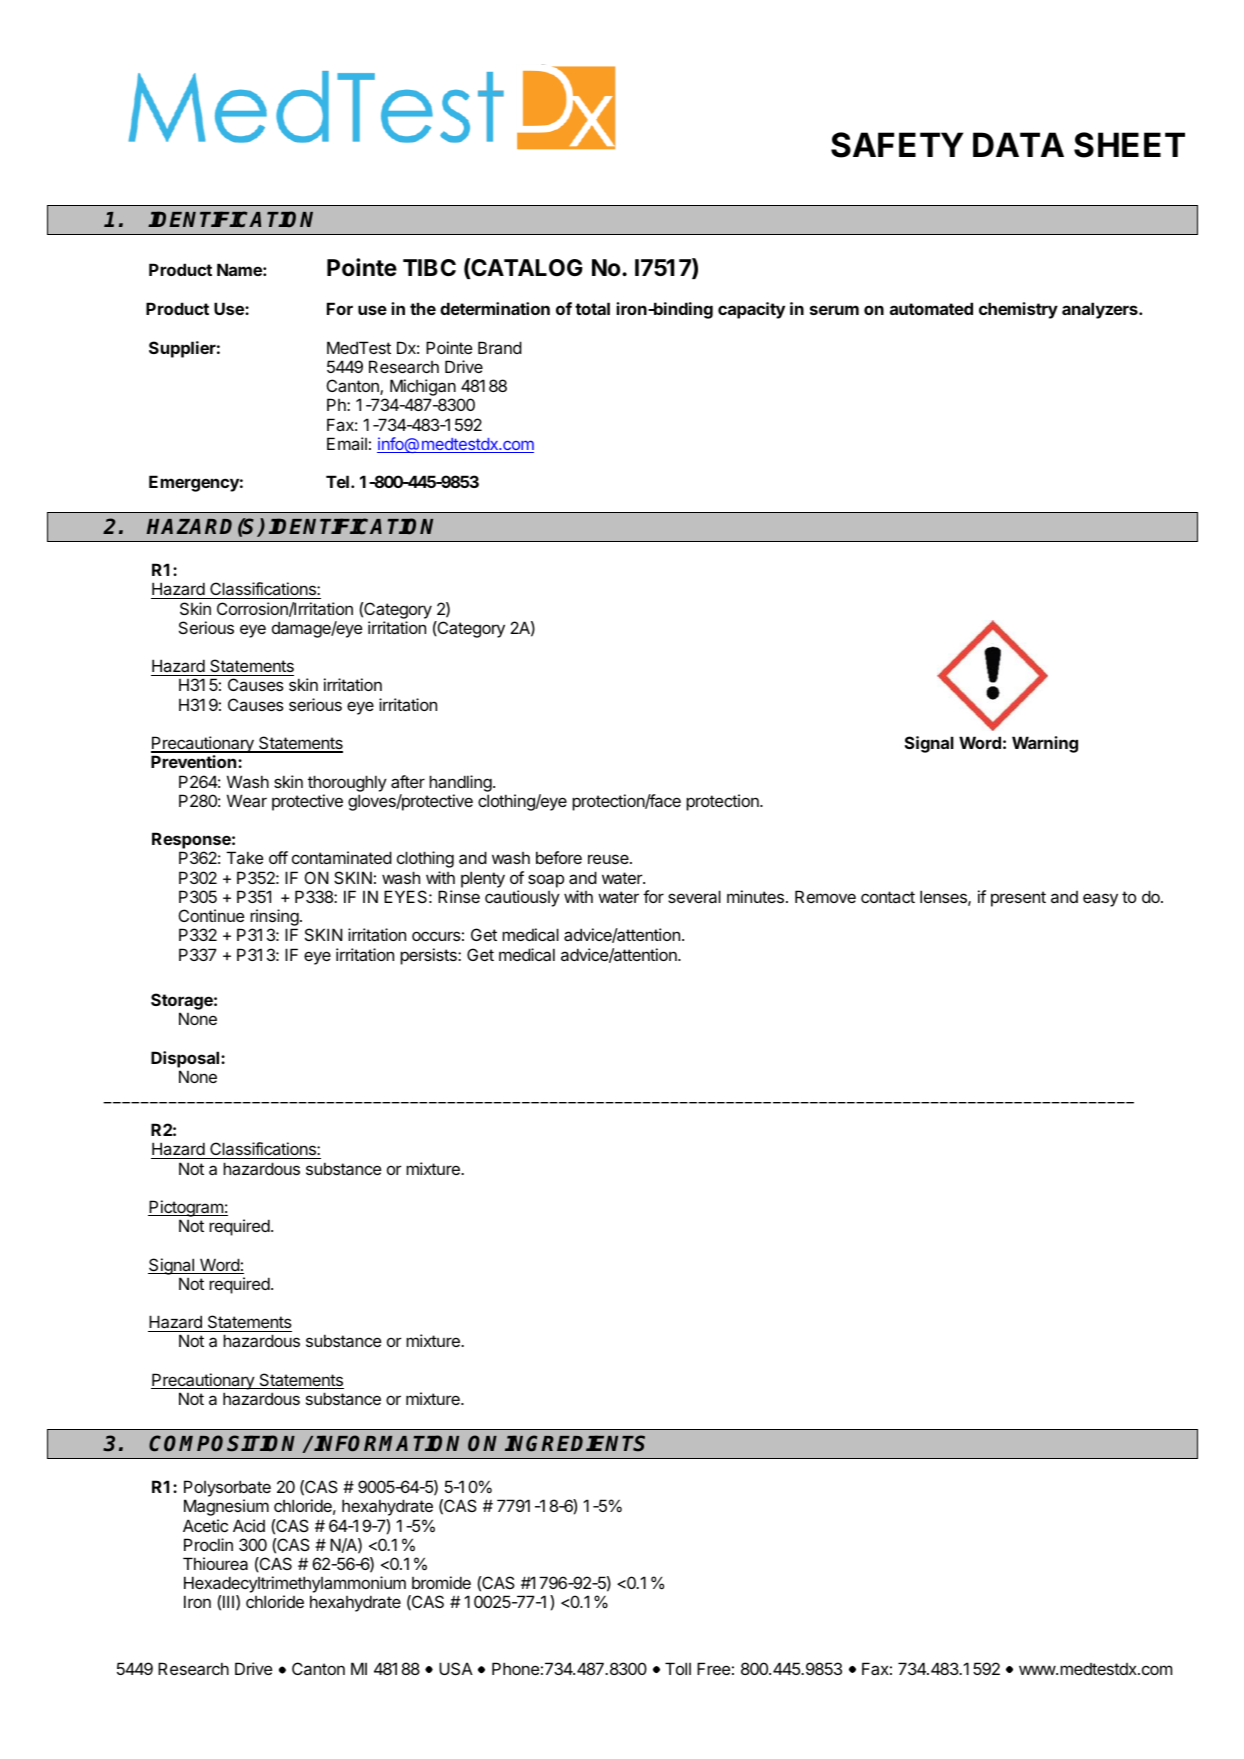 This screenshot has width=1244, height=1759. Describe the element at coordinates (230, 1602) in the screenshot. I see `III` at that location.
